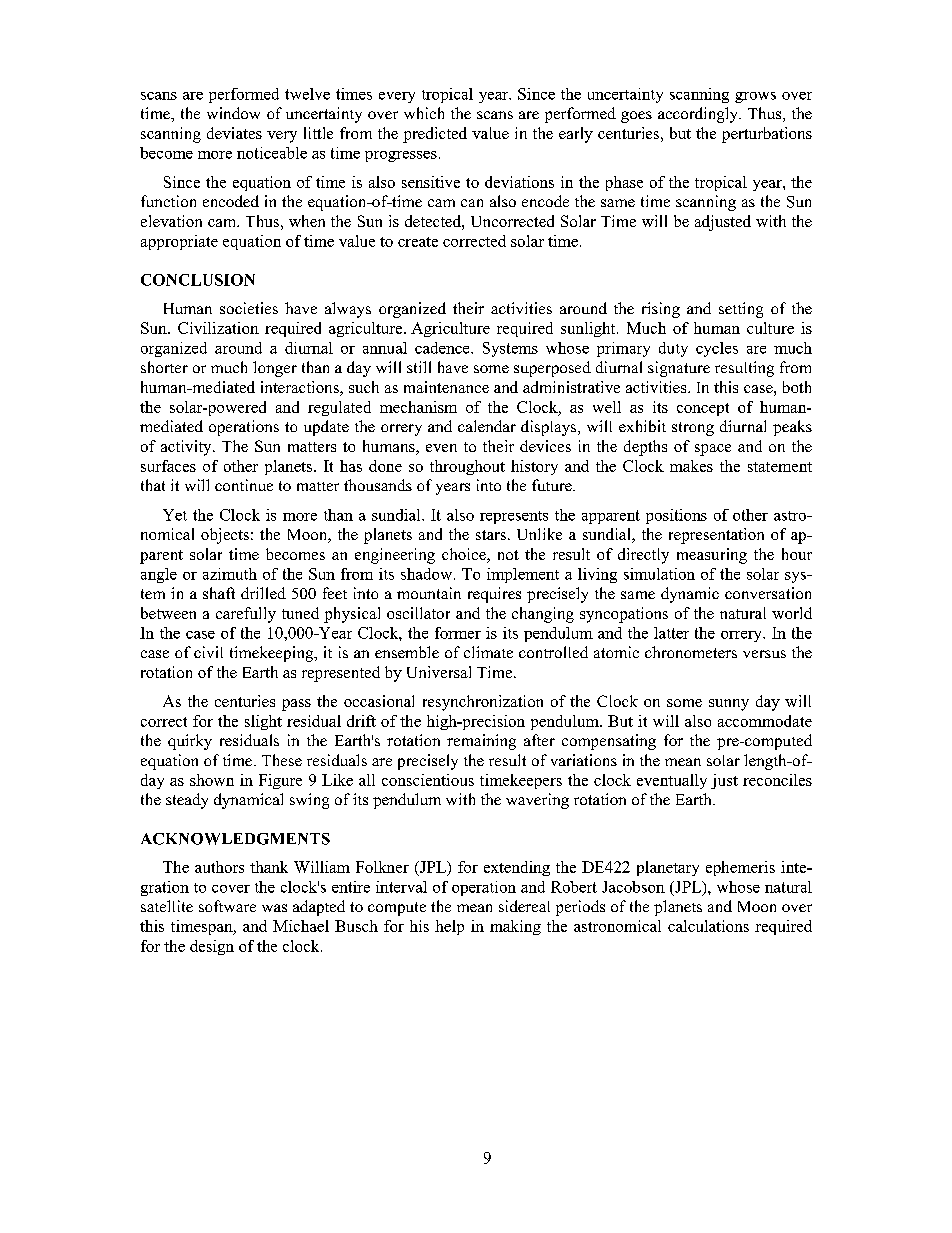 This document has height=1233, width=952. I want to click on window, so click(233, 113).
